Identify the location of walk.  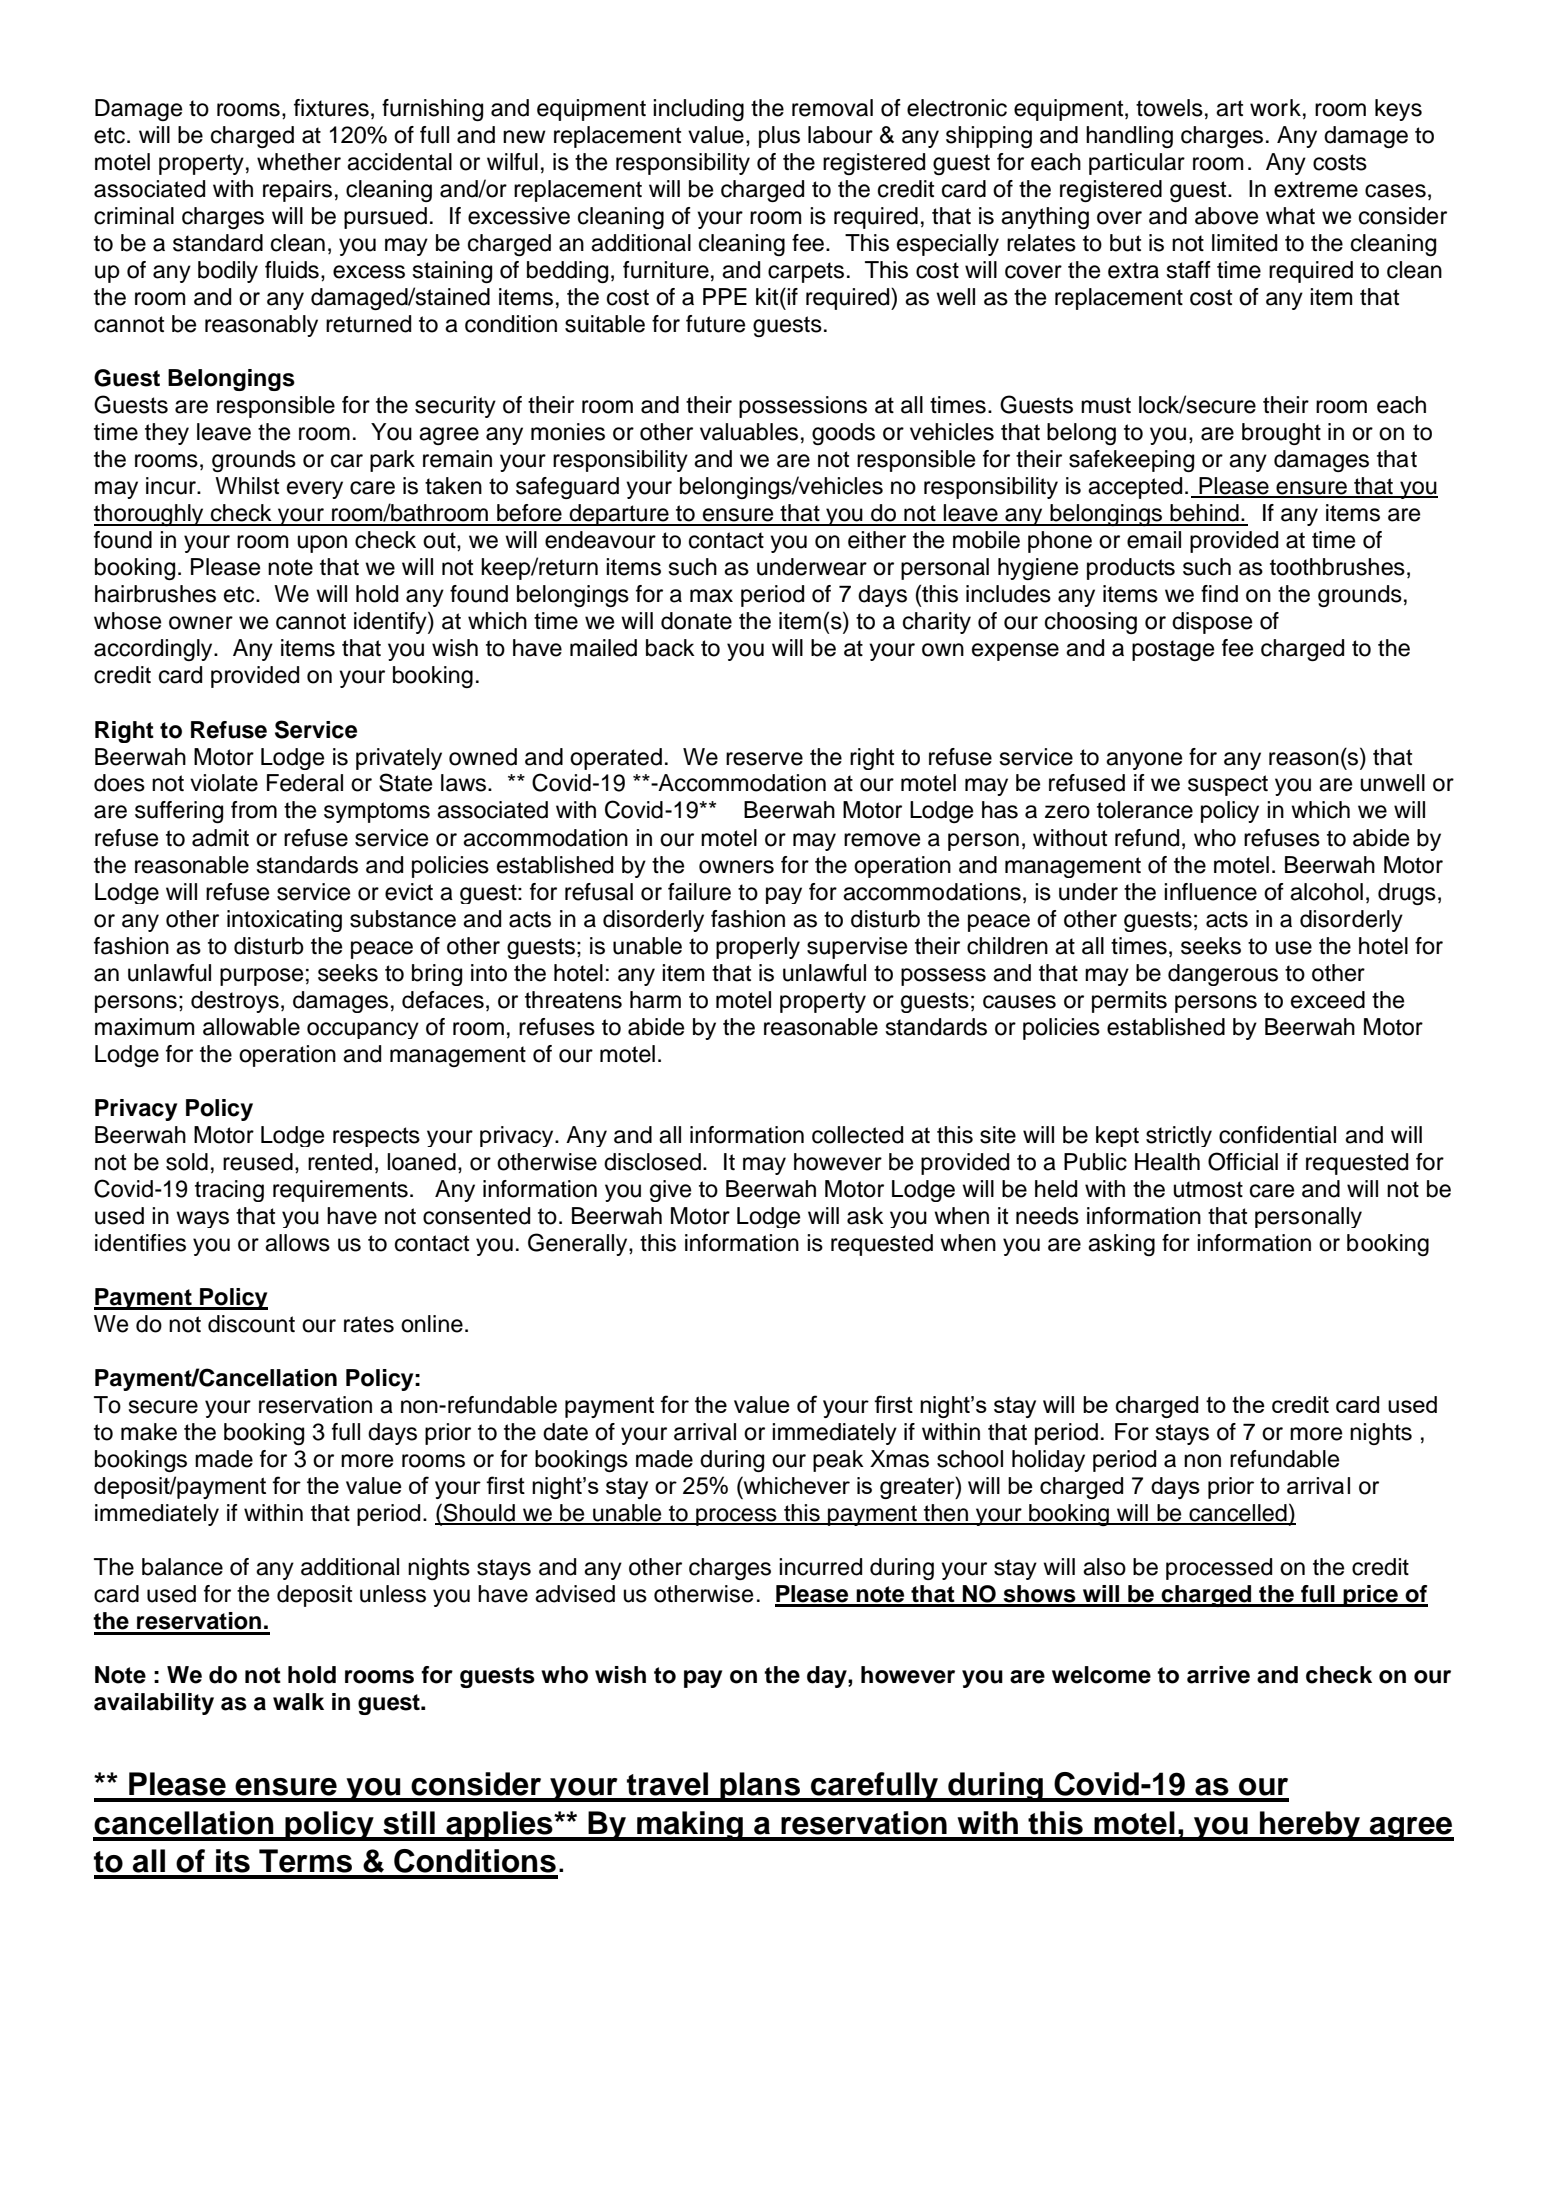
(298, 1702).
